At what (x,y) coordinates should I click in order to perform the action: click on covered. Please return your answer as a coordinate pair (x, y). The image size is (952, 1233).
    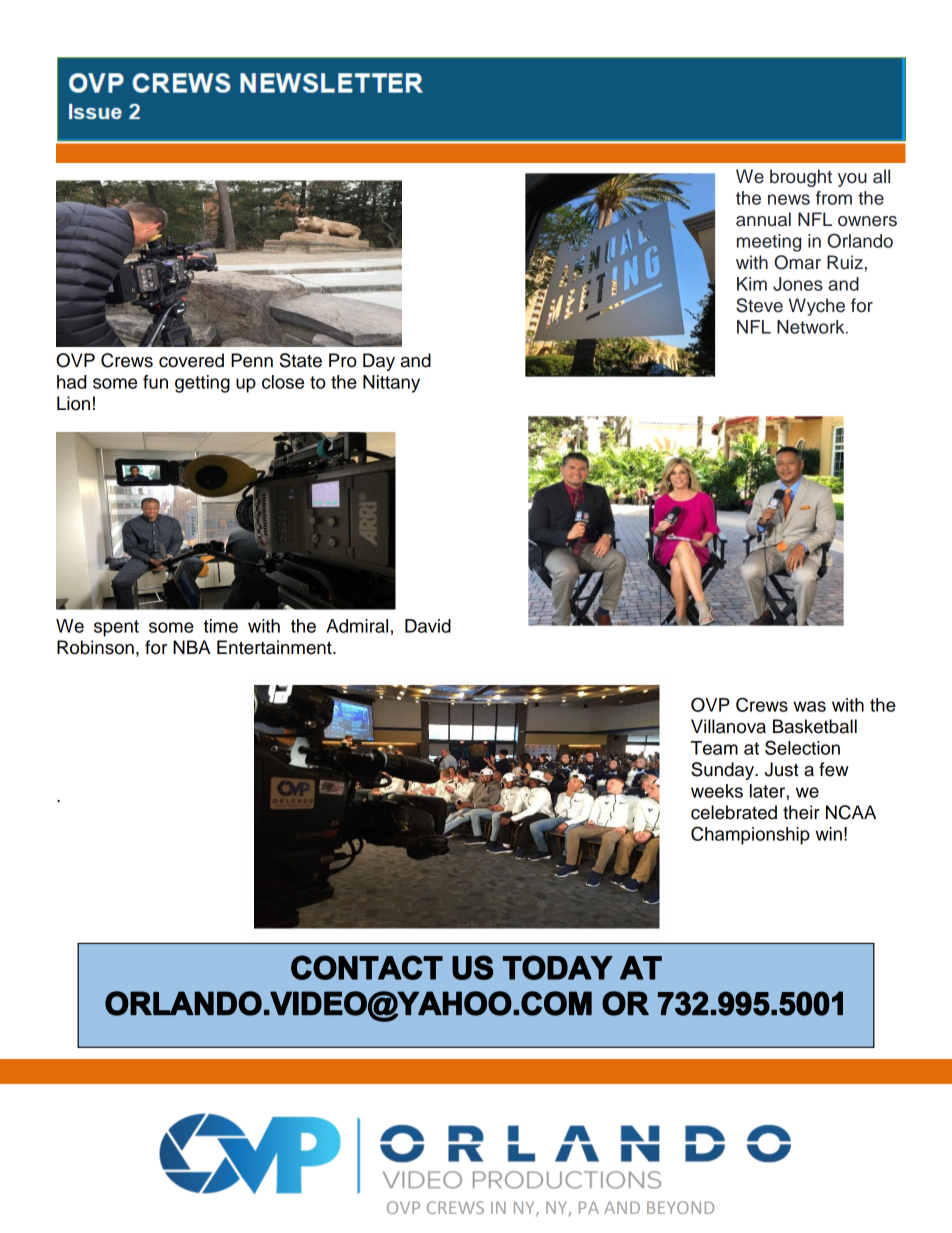
    Looking at the image, I should click on (191, 360).
